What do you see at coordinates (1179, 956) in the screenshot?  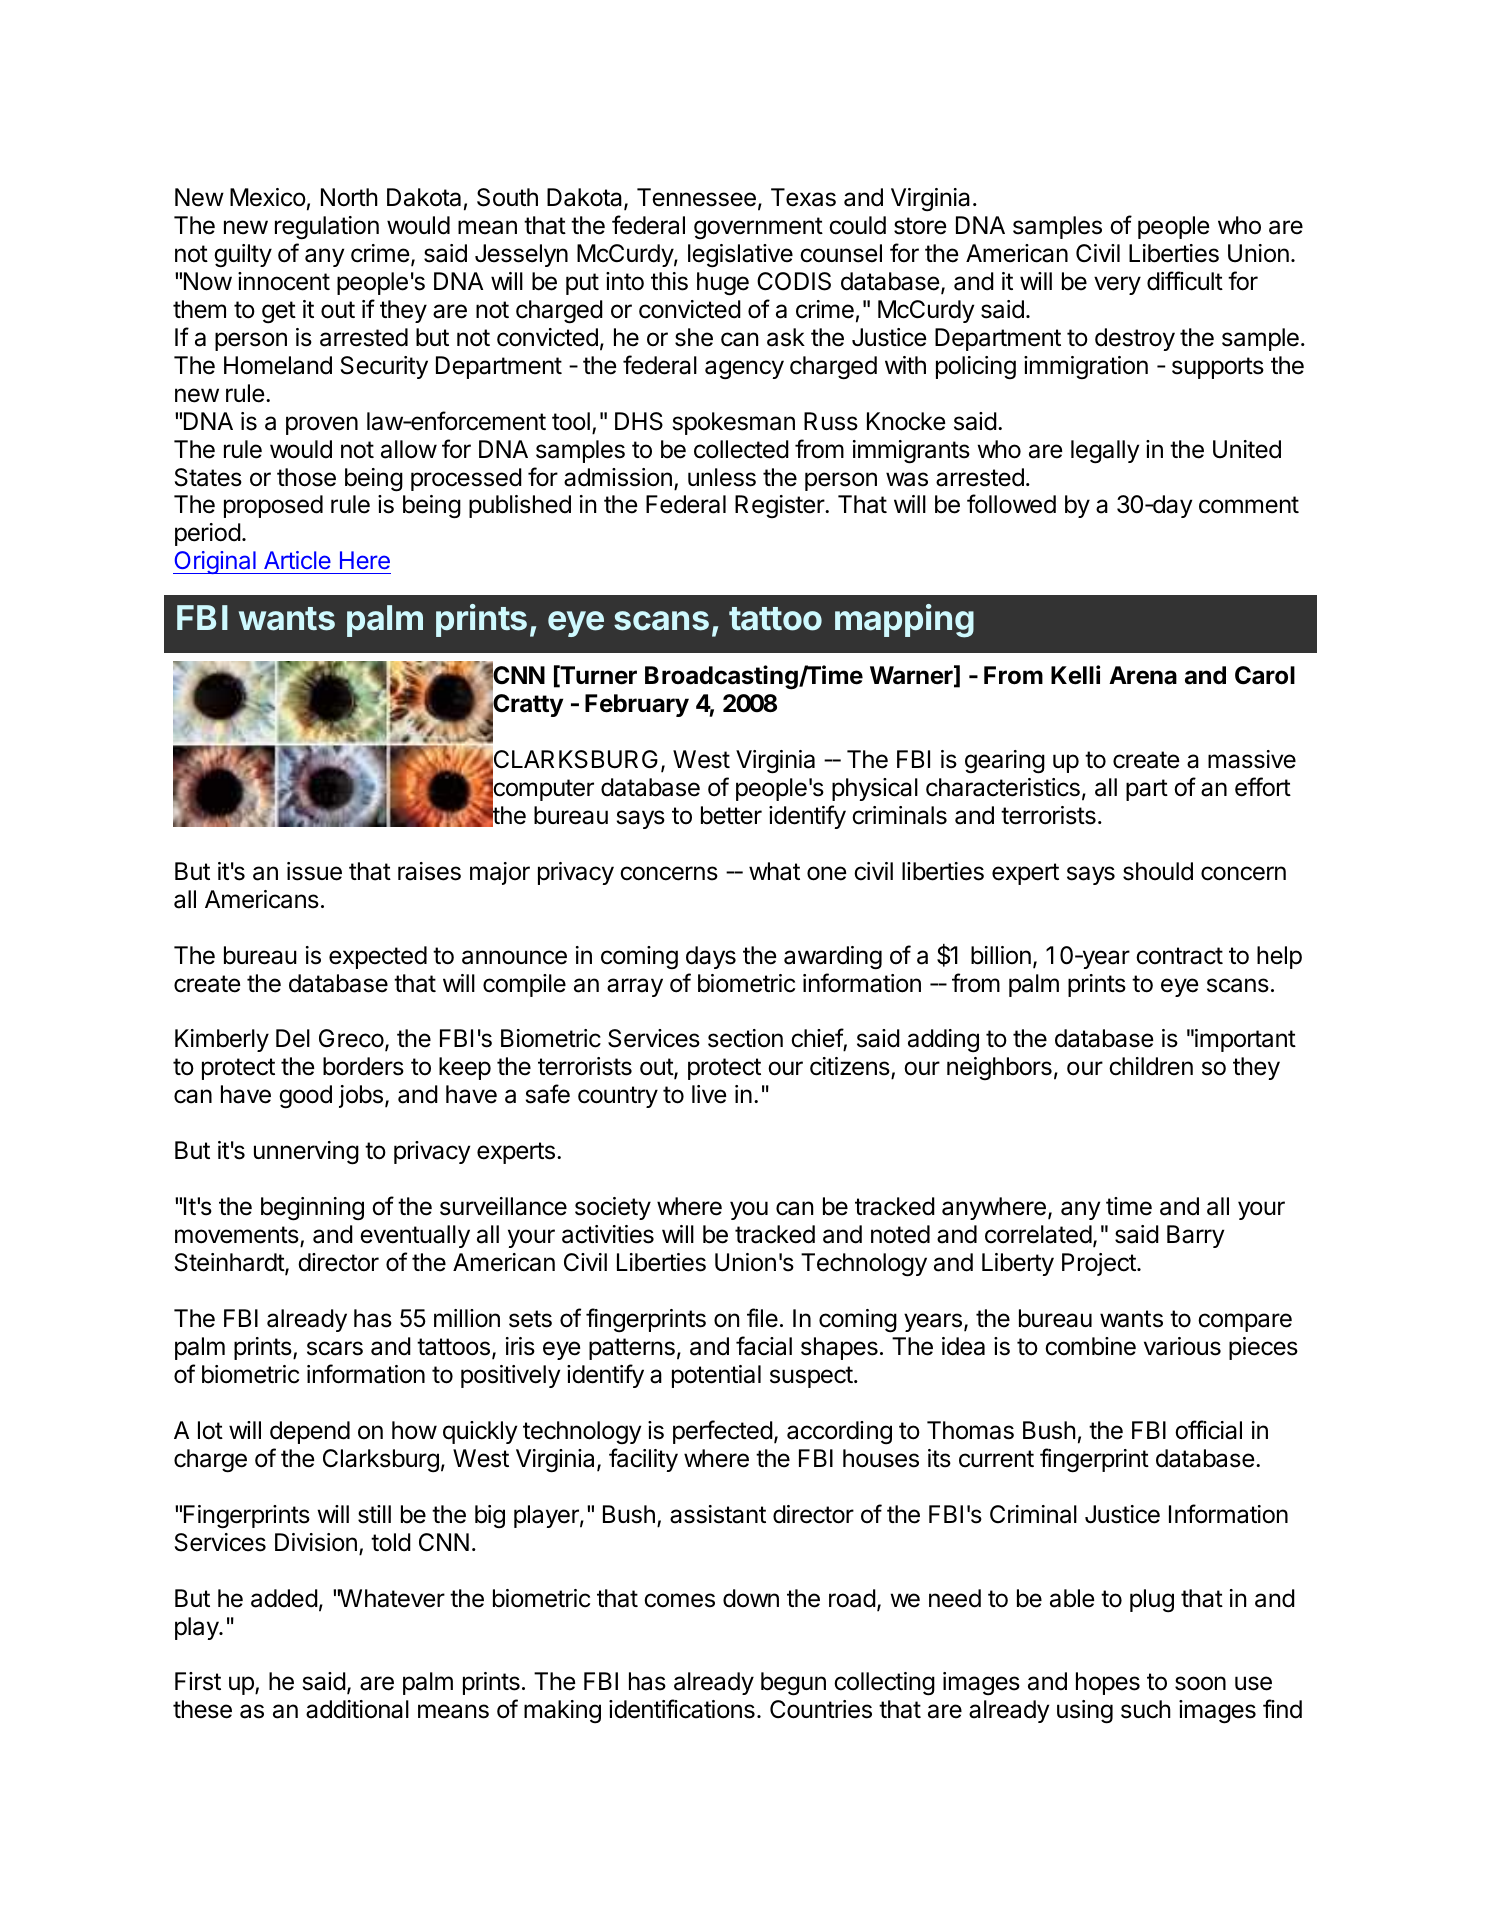 I see `contract` at bounding box center [1179, 956].
